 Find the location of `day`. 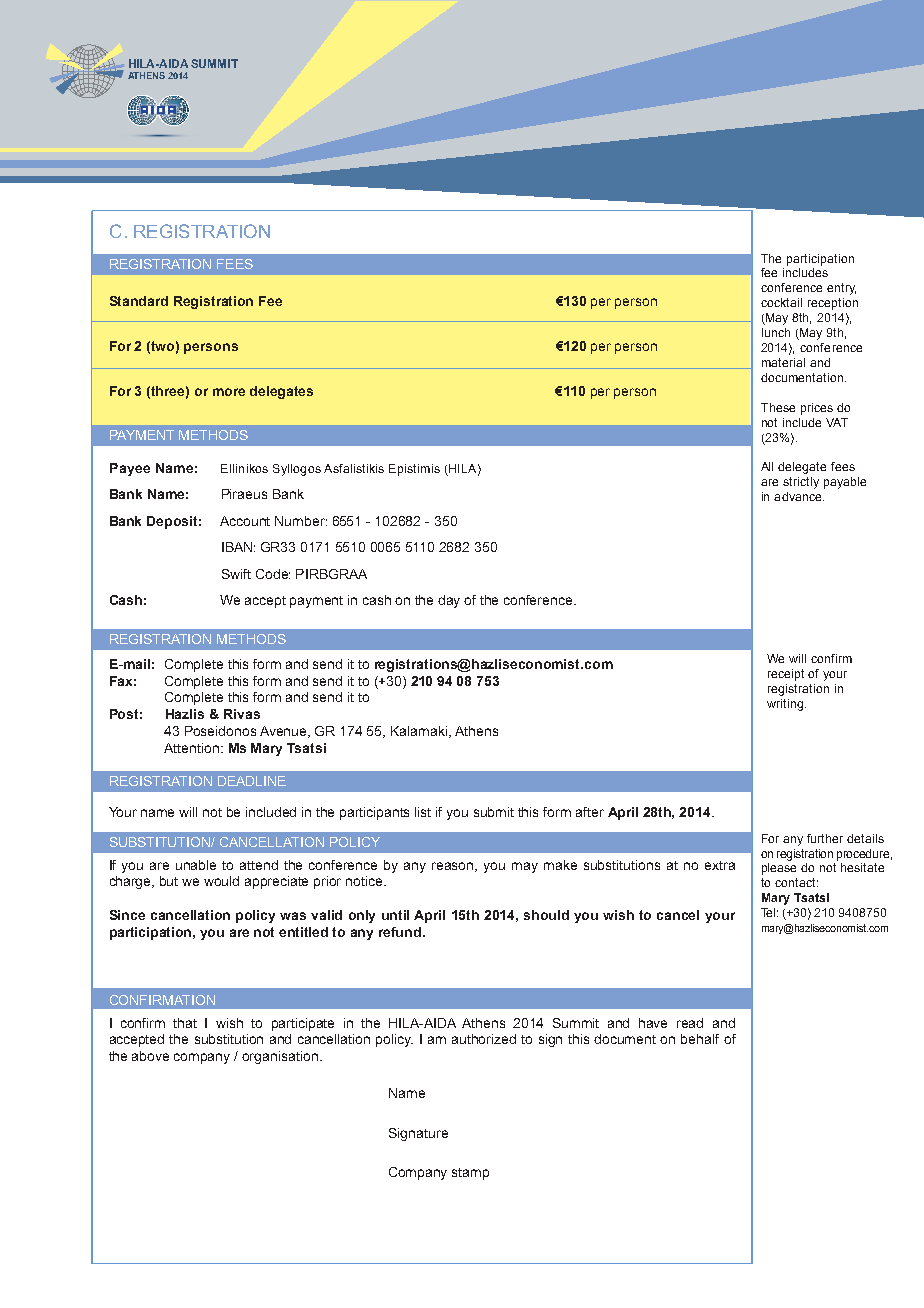

day is located at coordinates (449, 601).
